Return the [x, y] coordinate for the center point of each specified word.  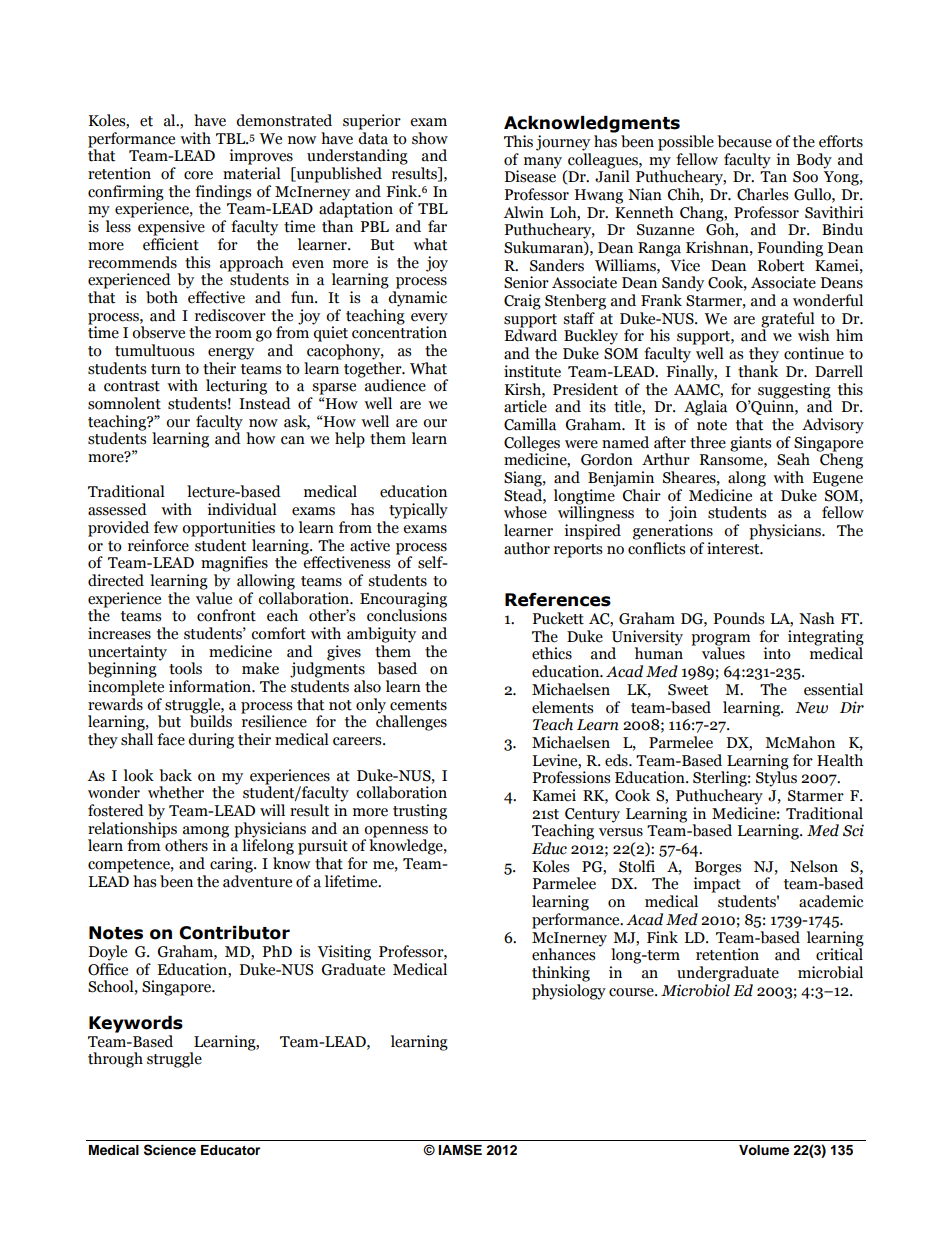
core [198, 175]
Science [170, 1150]
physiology [569, 990]
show [430, 138]
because [744, 141]
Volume [764, 1150]
